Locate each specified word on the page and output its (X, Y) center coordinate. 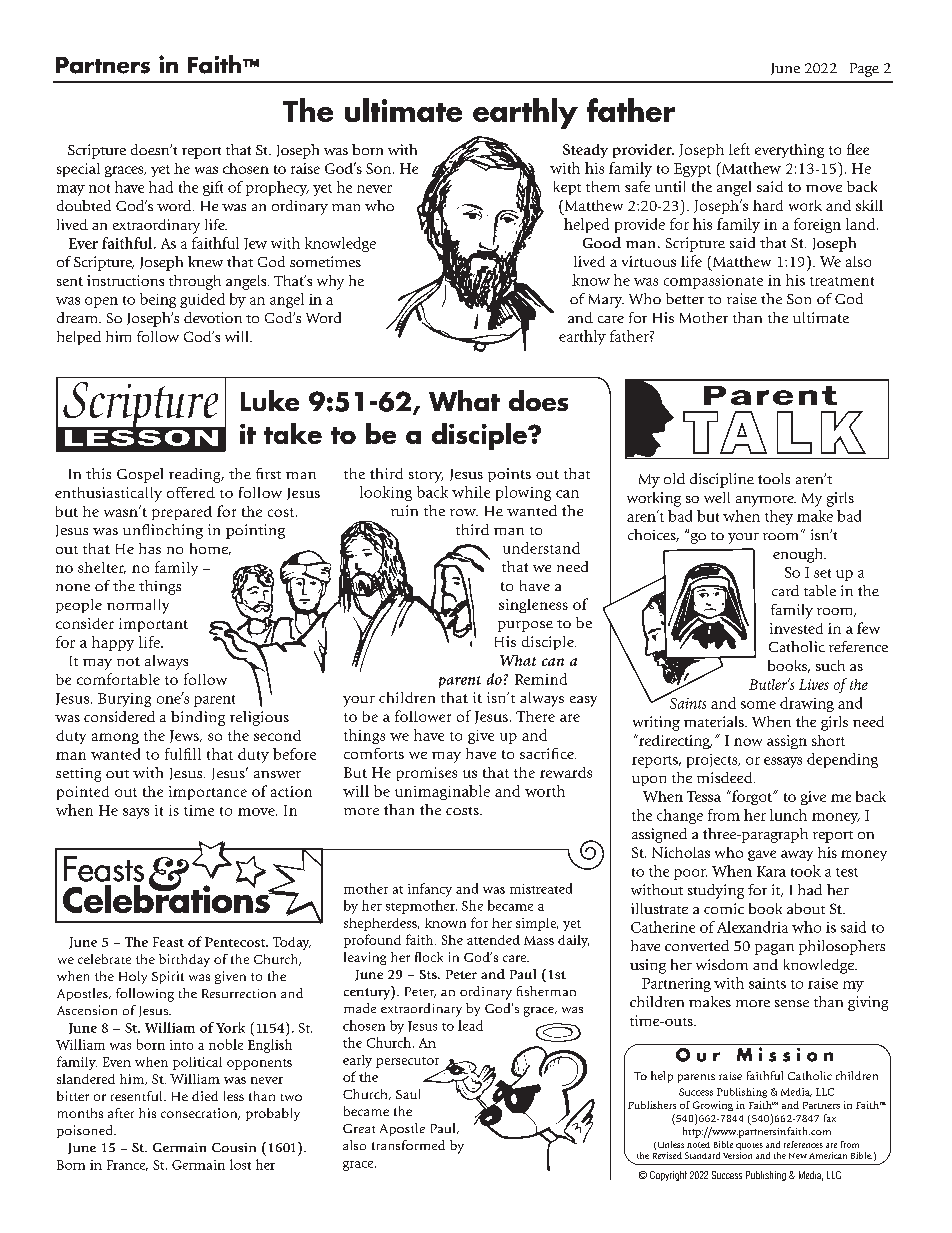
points (509, 475)
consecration (200, 1114)
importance (208, 793)
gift (213, 188)
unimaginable (442, 792)
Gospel (140, 475)
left (739, 149)
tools (774, 478)
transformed (408, 1145)
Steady (585, 151)
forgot (752, 797)
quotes (749, 1146)
